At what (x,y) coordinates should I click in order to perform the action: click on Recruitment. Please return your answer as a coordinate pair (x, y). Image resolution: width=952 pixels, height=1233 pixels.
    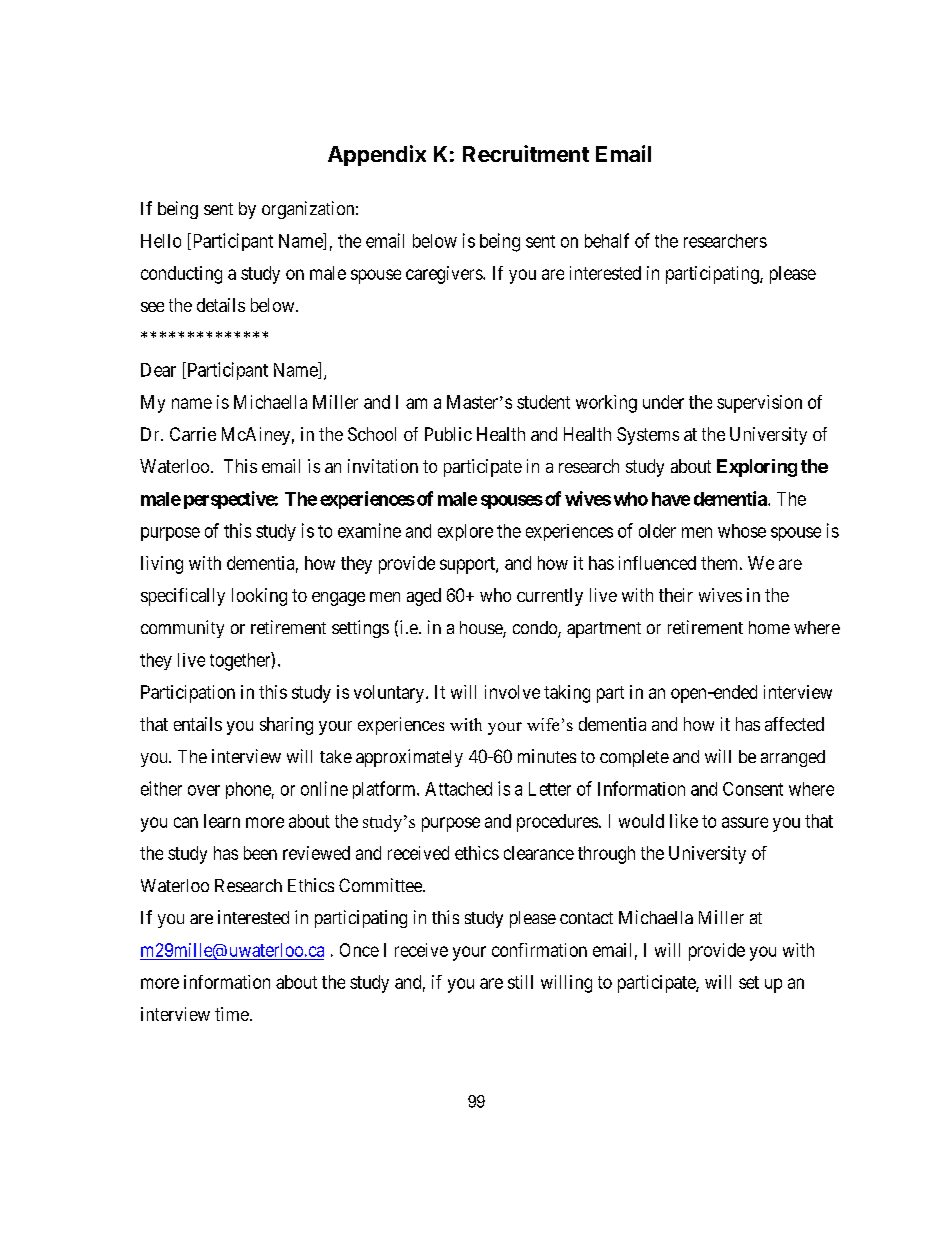
    Looking at the image, I should click on (526, 153).
